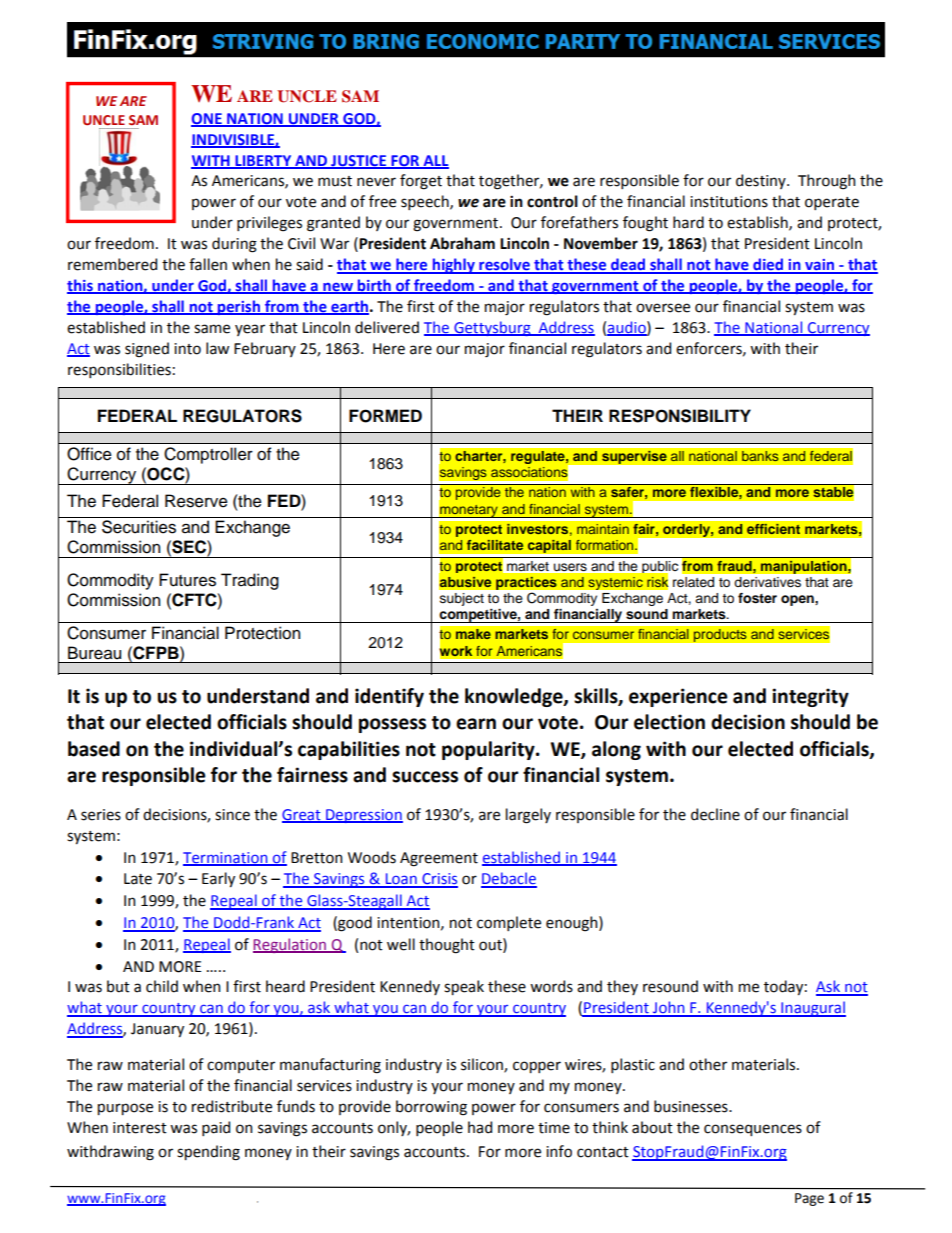  Describe the element at coordinates (480, 1127) in the screenshot. I see `had` at that location.
